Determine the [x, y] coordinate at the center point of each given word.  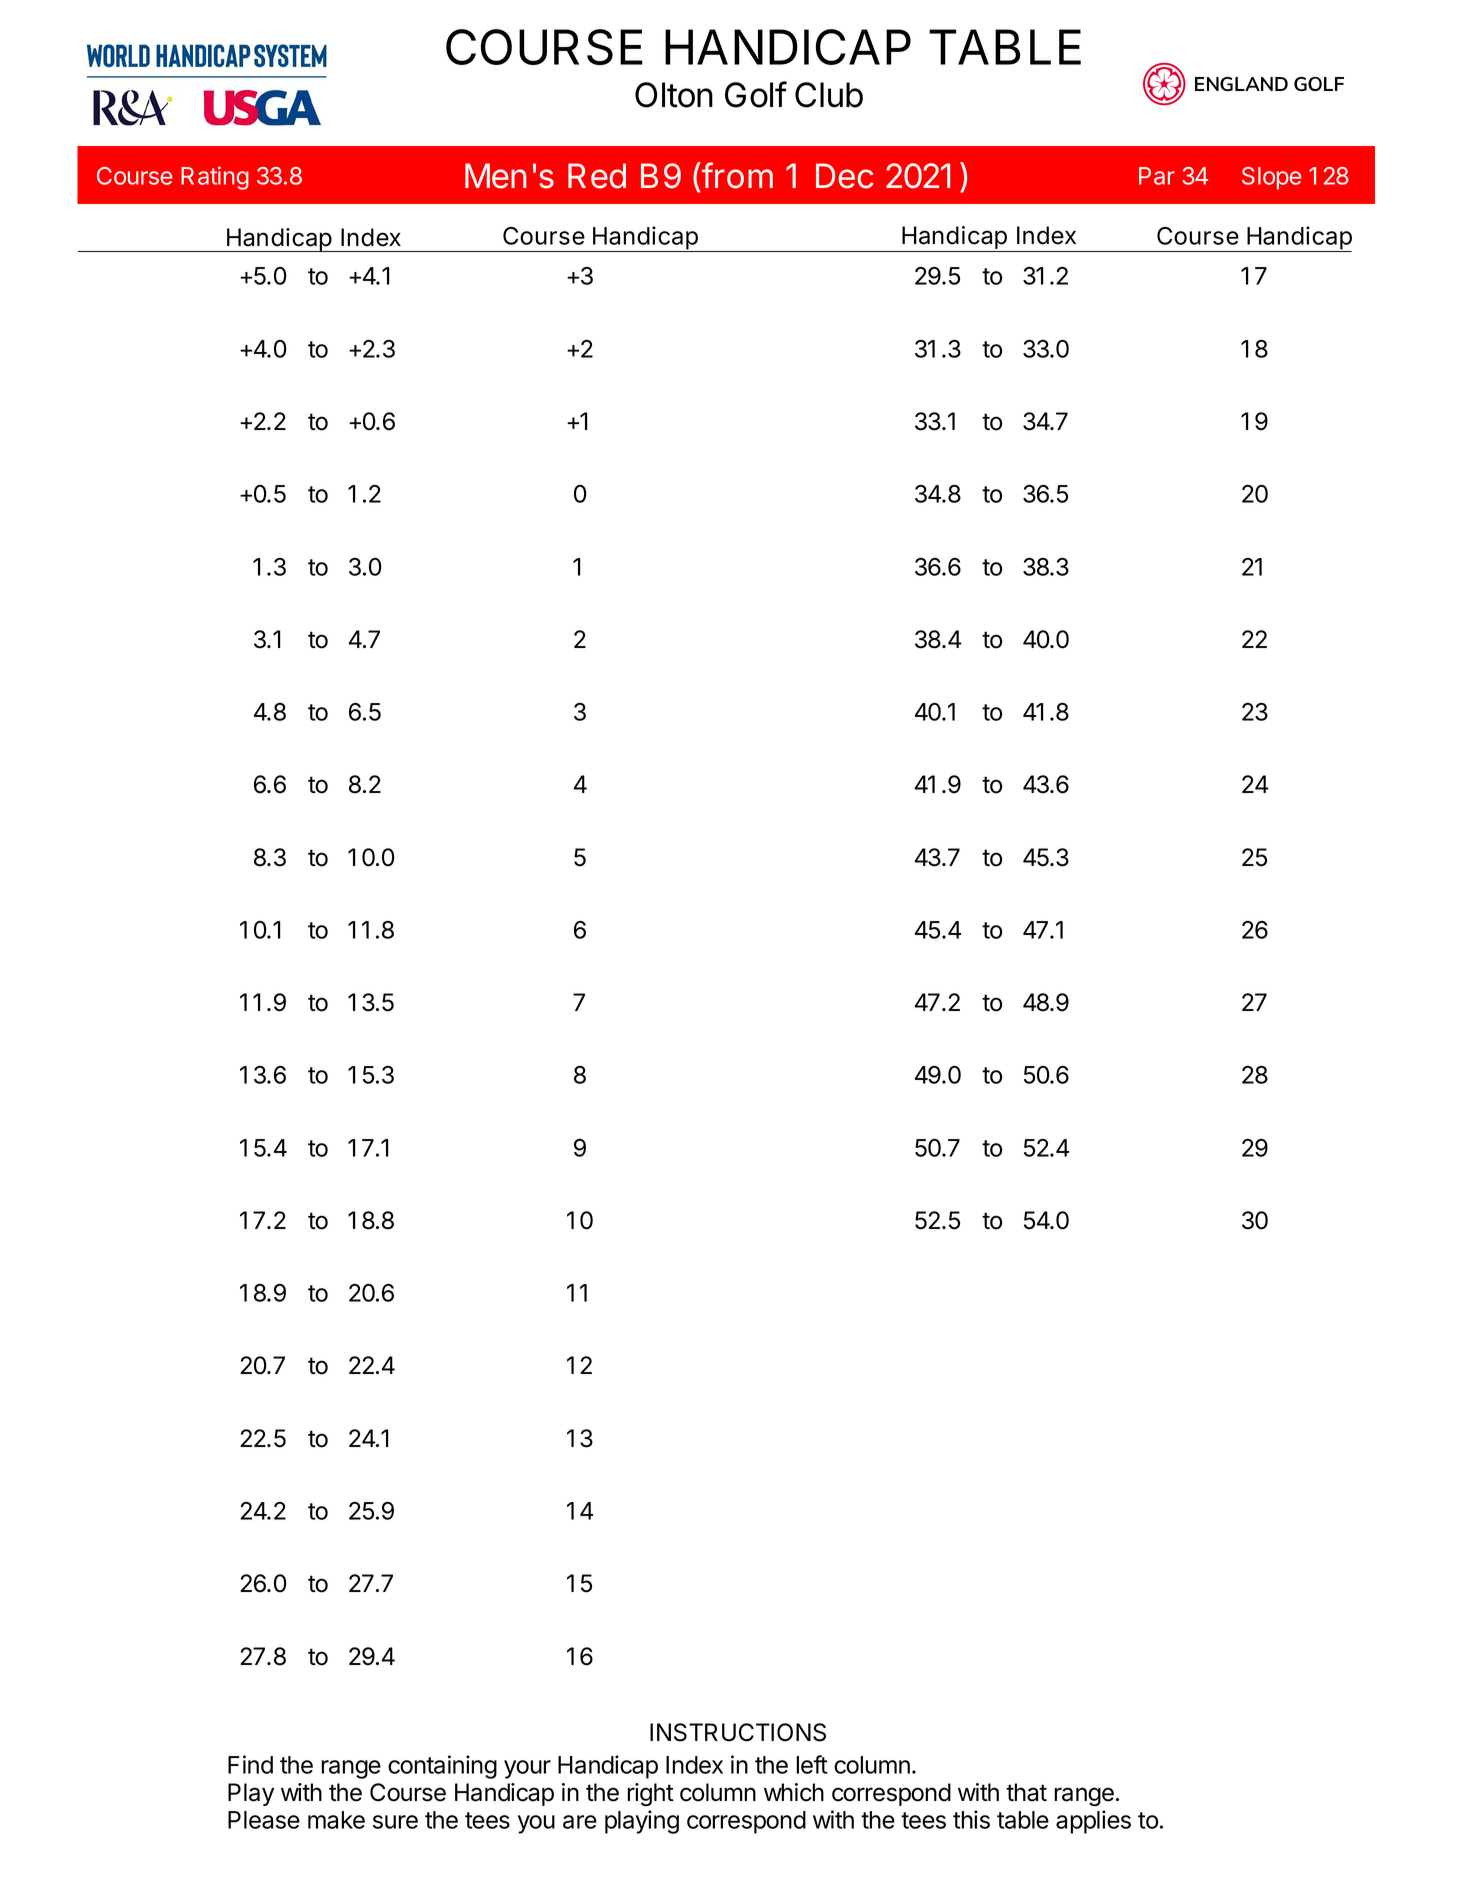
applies [1093, 1822]
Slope [1272, 178]
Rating [215, 178]
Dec [845, 176]
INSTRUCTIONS [738, 1732]
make [336, 1820]
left [812, 1764]
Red [597, 176]
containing [442, 1767]
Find [250, 1764]
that [1026, 1792]
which [794, 1792]
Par [1157, 176]
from [736, 175]
